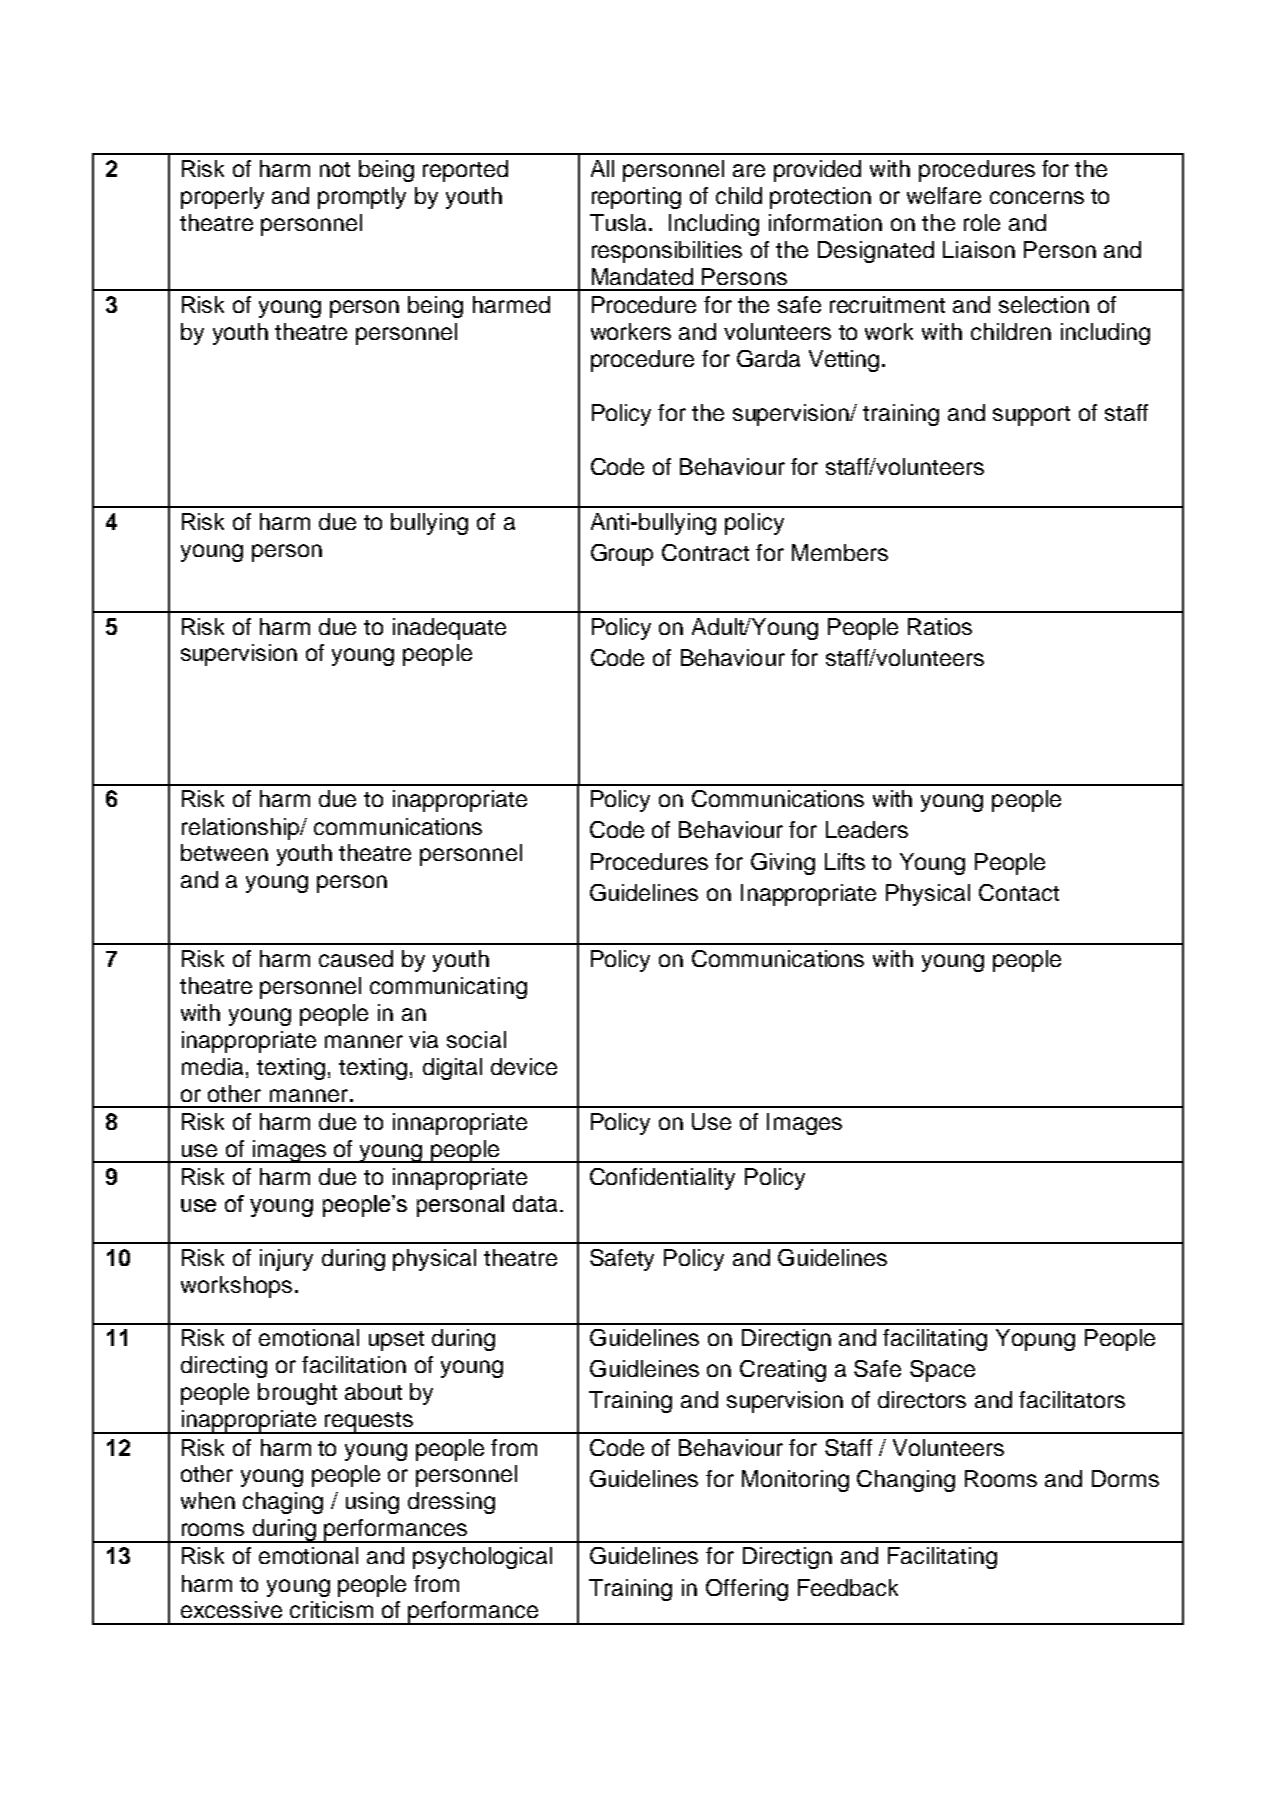 Image resolution: width=1271 pixels, height=1797 pixels. I want to click on Offering, so click(747, 1590).
